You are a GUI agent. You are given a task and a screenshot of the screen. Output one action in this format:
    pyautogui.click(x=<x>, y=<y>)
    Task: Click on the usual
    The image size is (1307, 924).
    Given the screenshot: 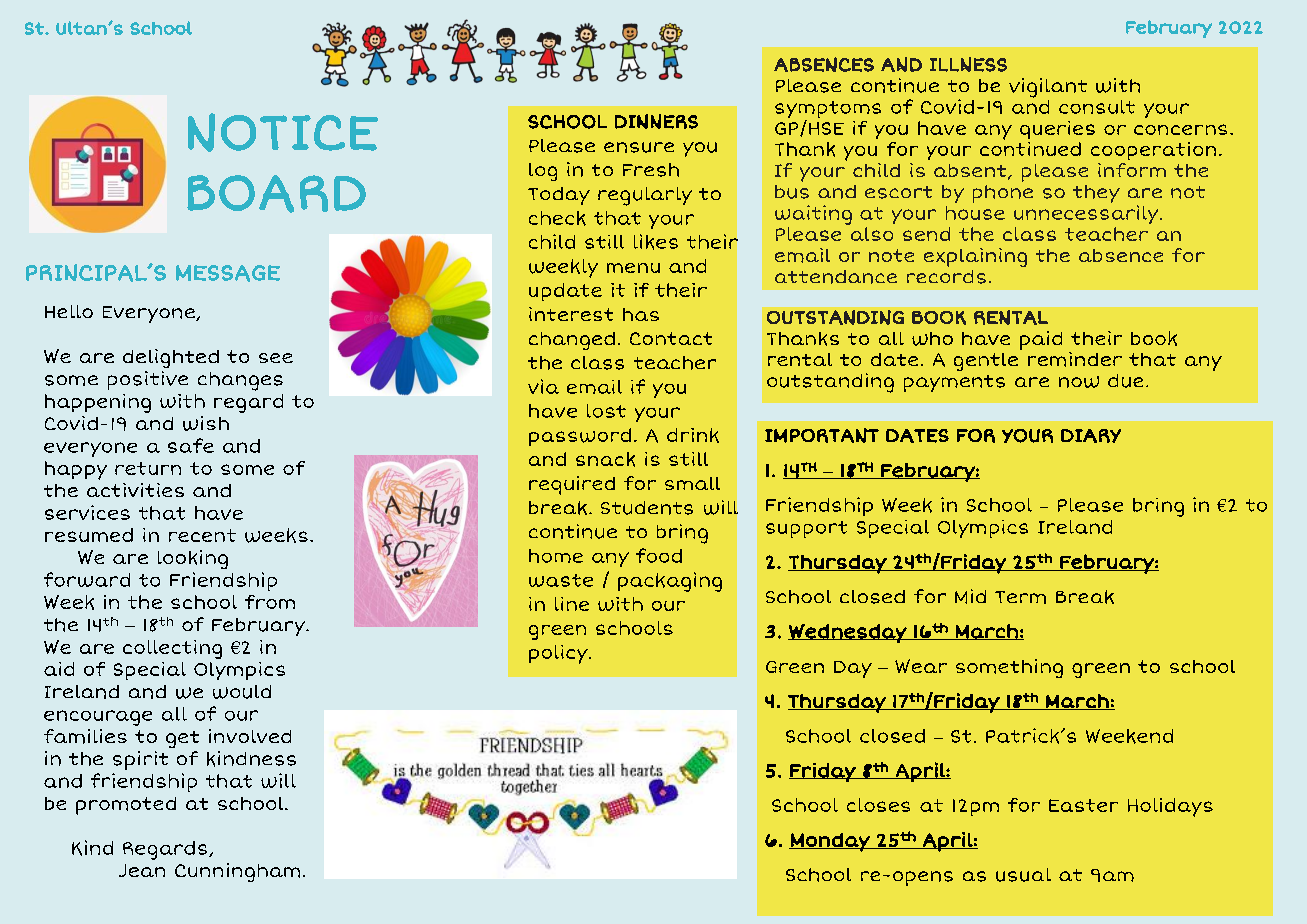 What is the action you would take?
    pyautogui.click(x=1023, y=875)
